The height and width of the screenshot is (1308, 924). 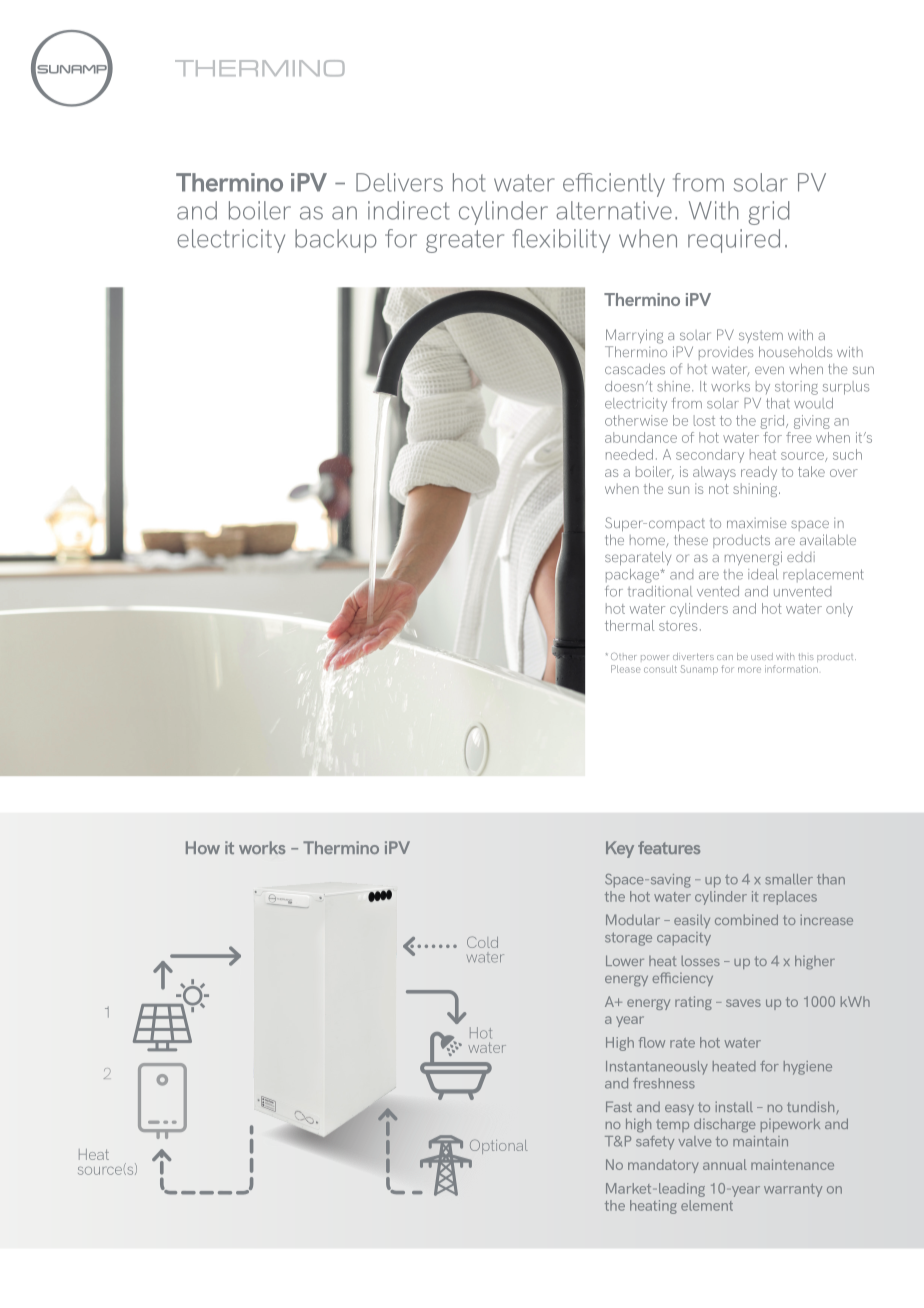 I want to click on Optional, so click(x=499, y=1146).
